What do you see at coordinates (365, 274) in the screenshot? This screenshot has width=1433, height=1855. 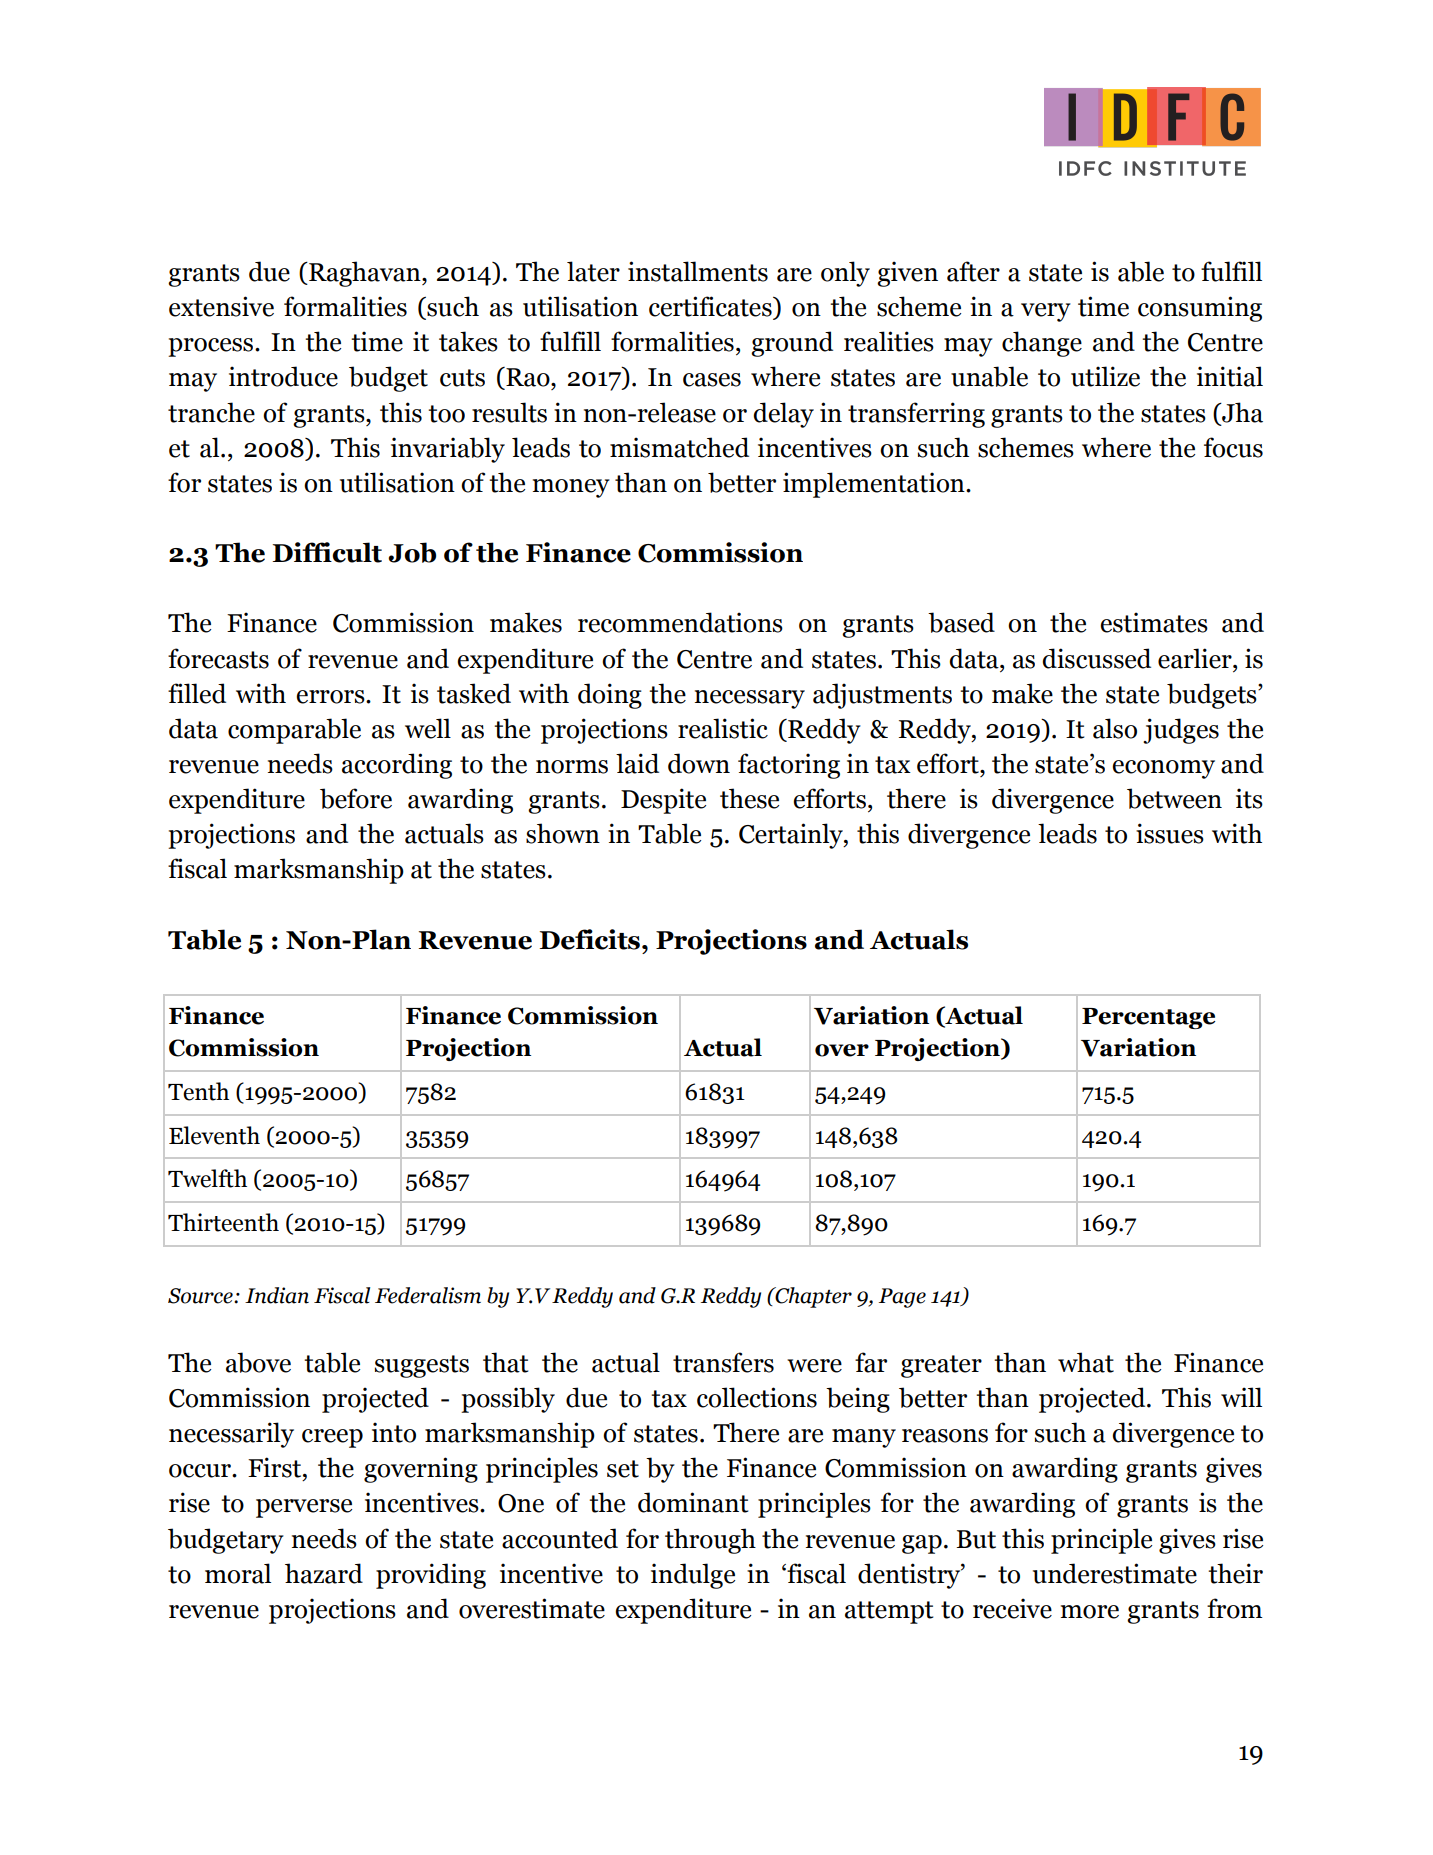 I see `Raghavan` at bounding box center [365, 274].
